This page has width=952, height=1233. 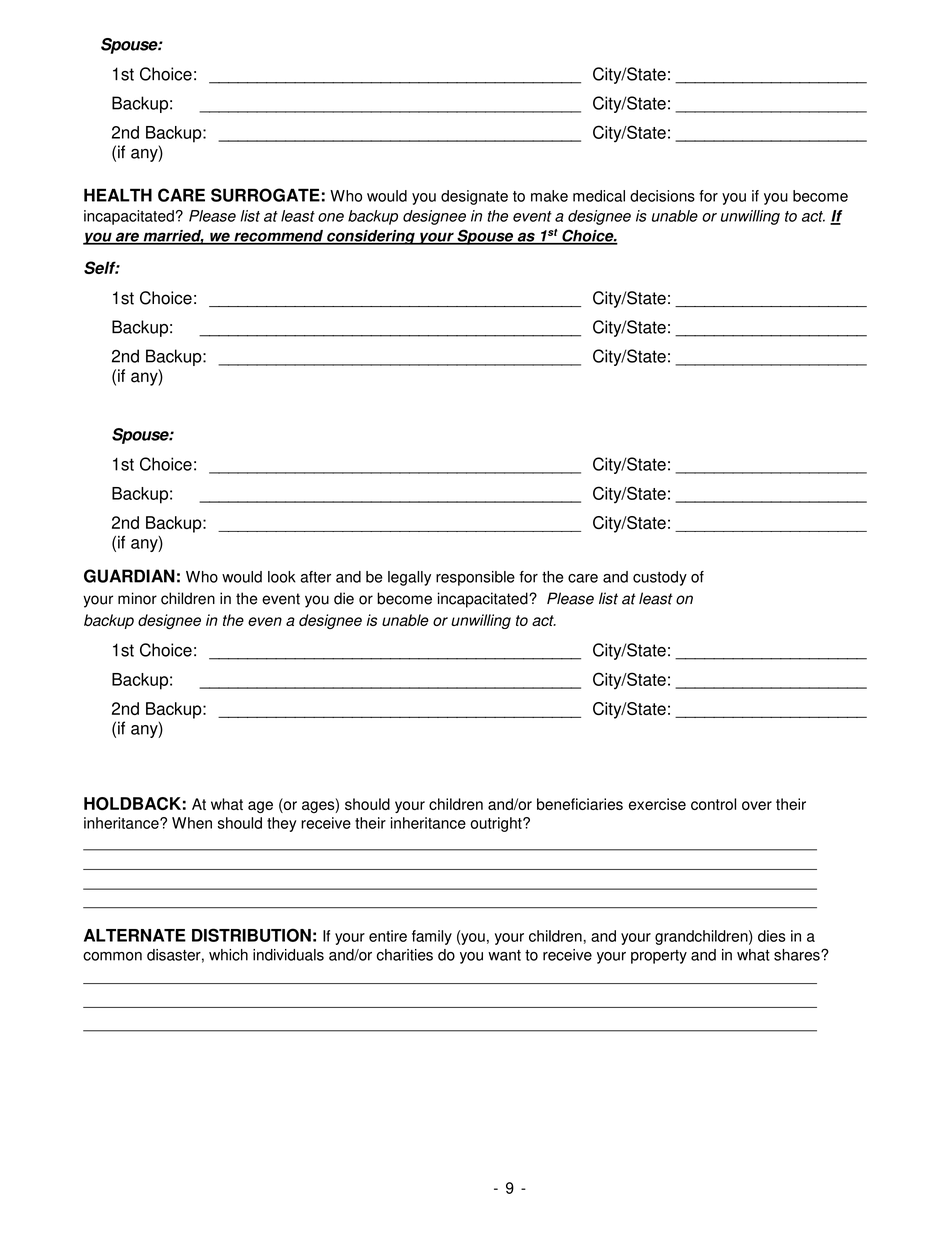 What do you see at coordinates (192, 823) in the page?
I see `When` at bounding box center [192, 823].
